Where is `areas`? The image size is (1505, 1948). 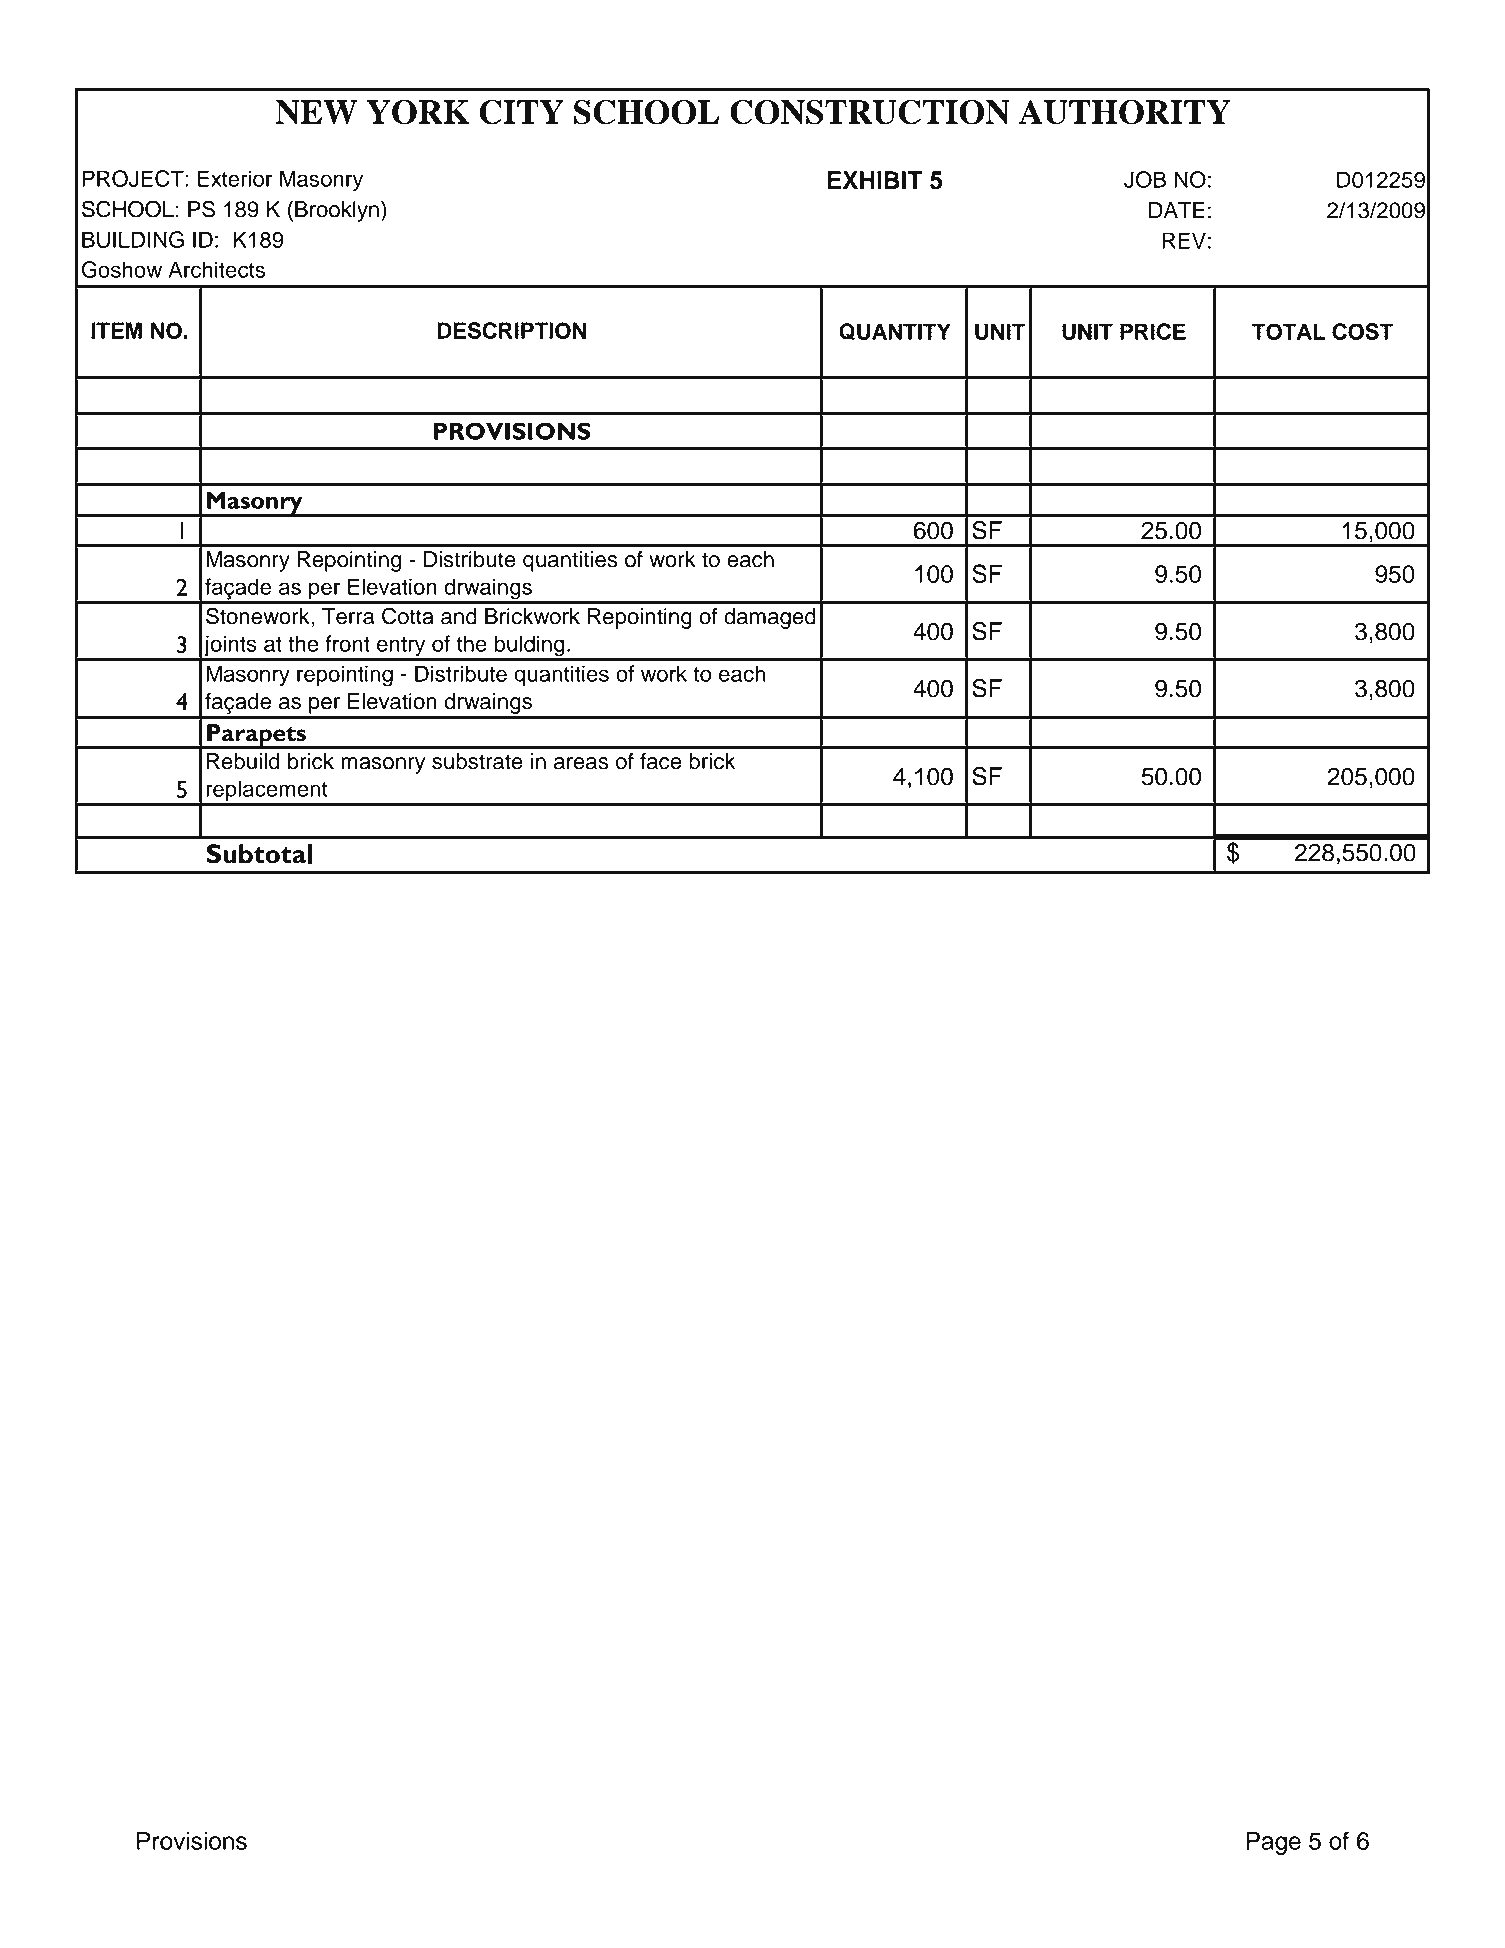 areas is located at coordinates (581, 763).
